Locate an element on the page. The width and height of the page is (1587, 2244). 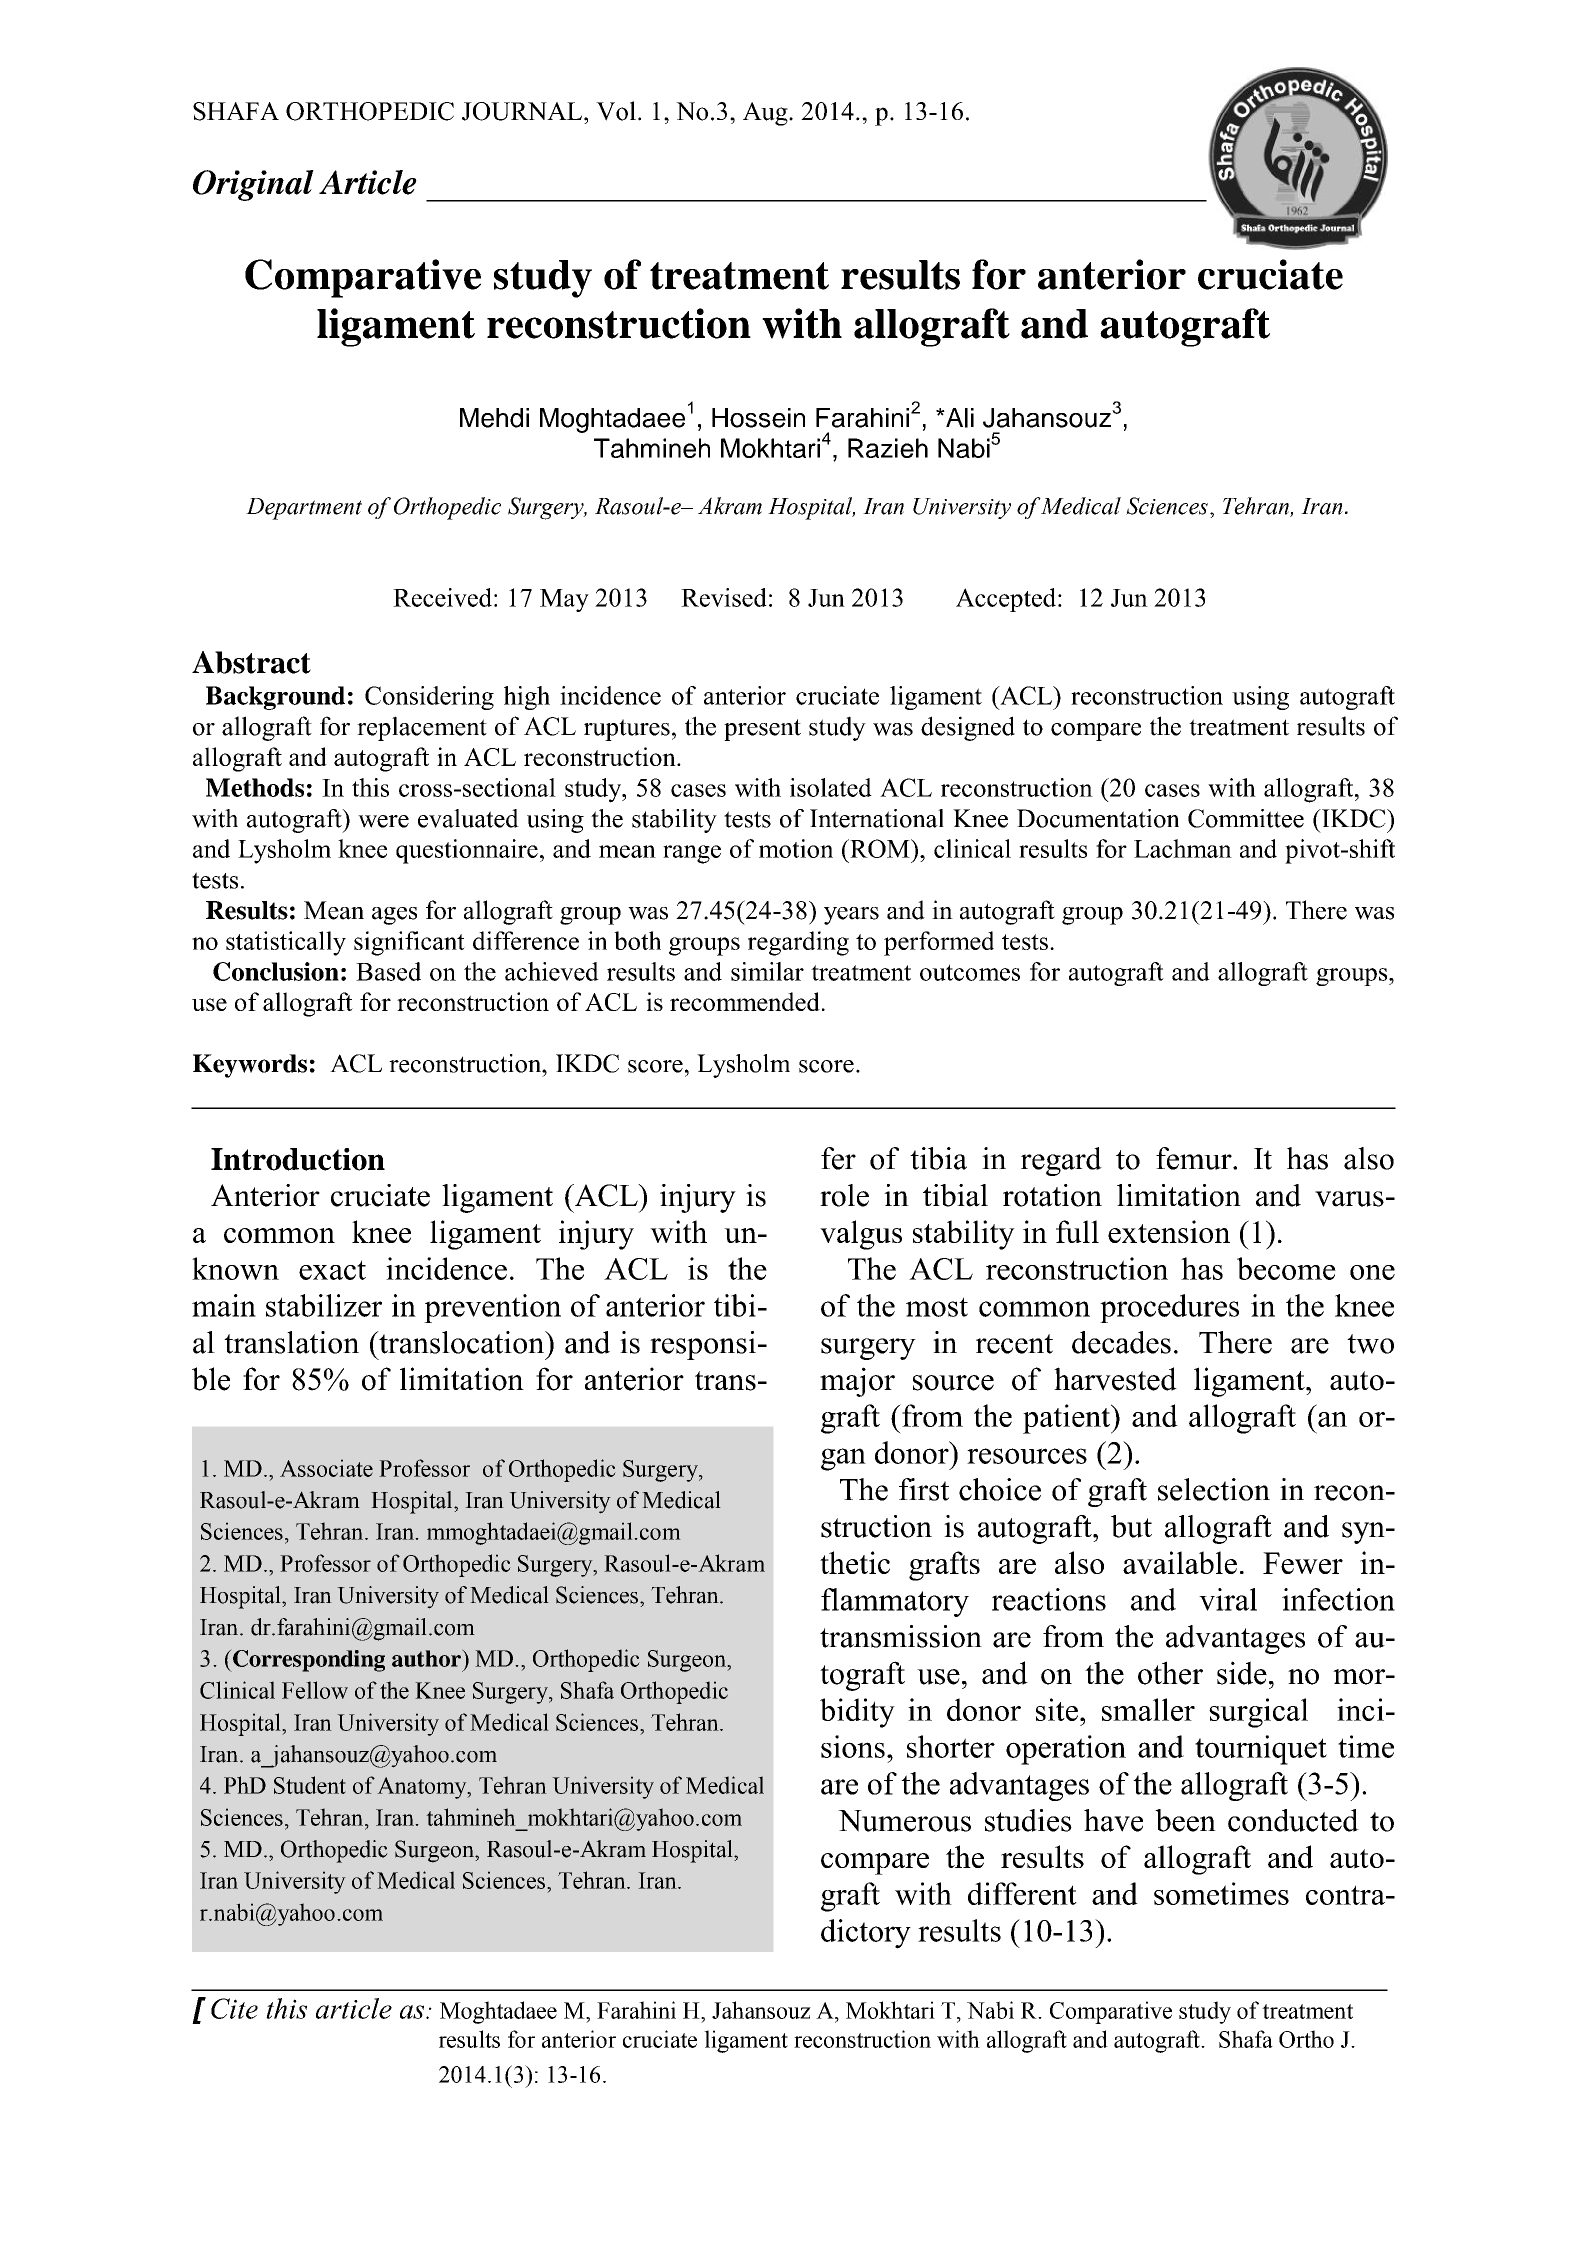
Cite is located at coordinates (234, 2008).
